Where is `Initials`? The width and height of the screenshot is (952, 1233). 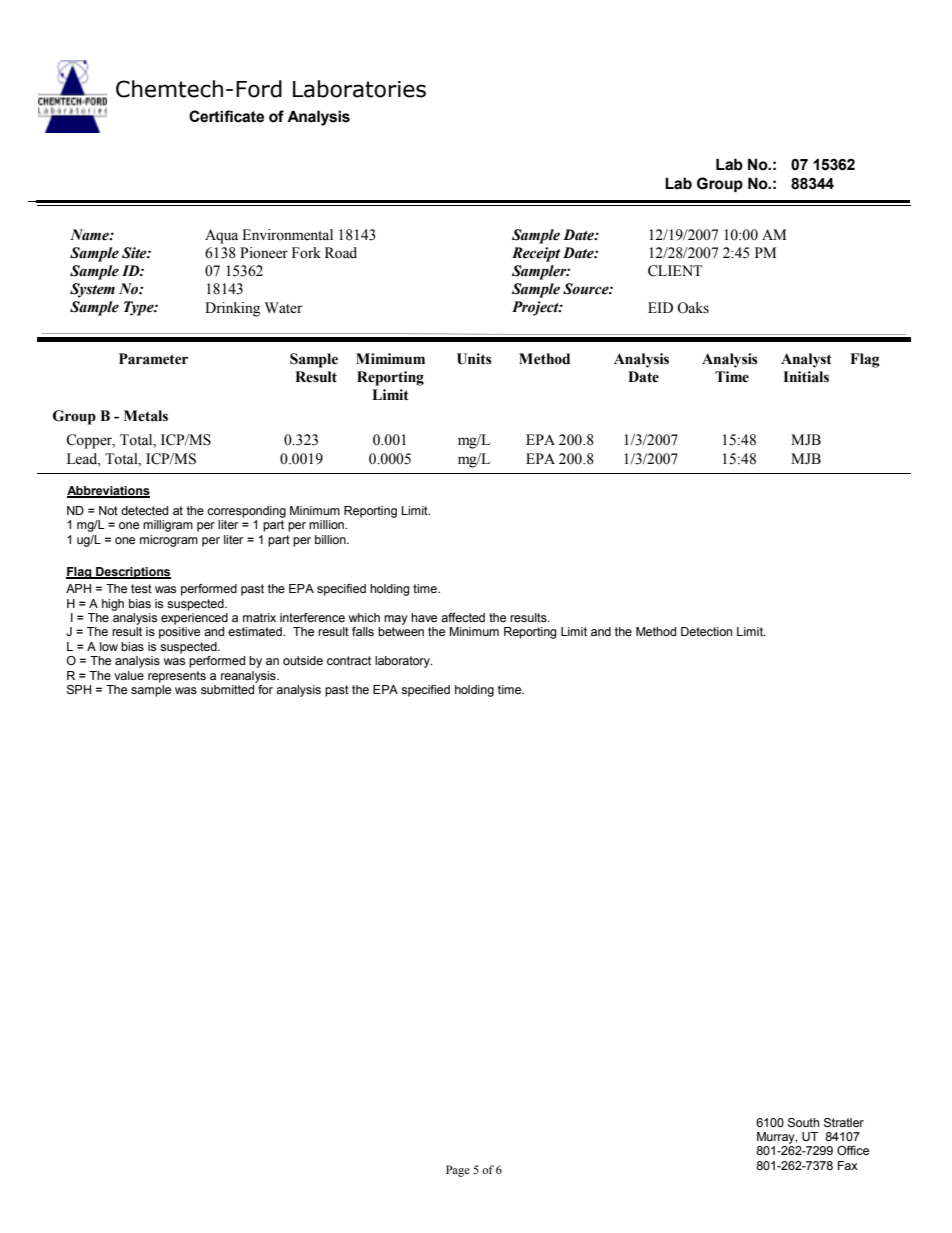
Initials is located at coordinates (806, 377).
